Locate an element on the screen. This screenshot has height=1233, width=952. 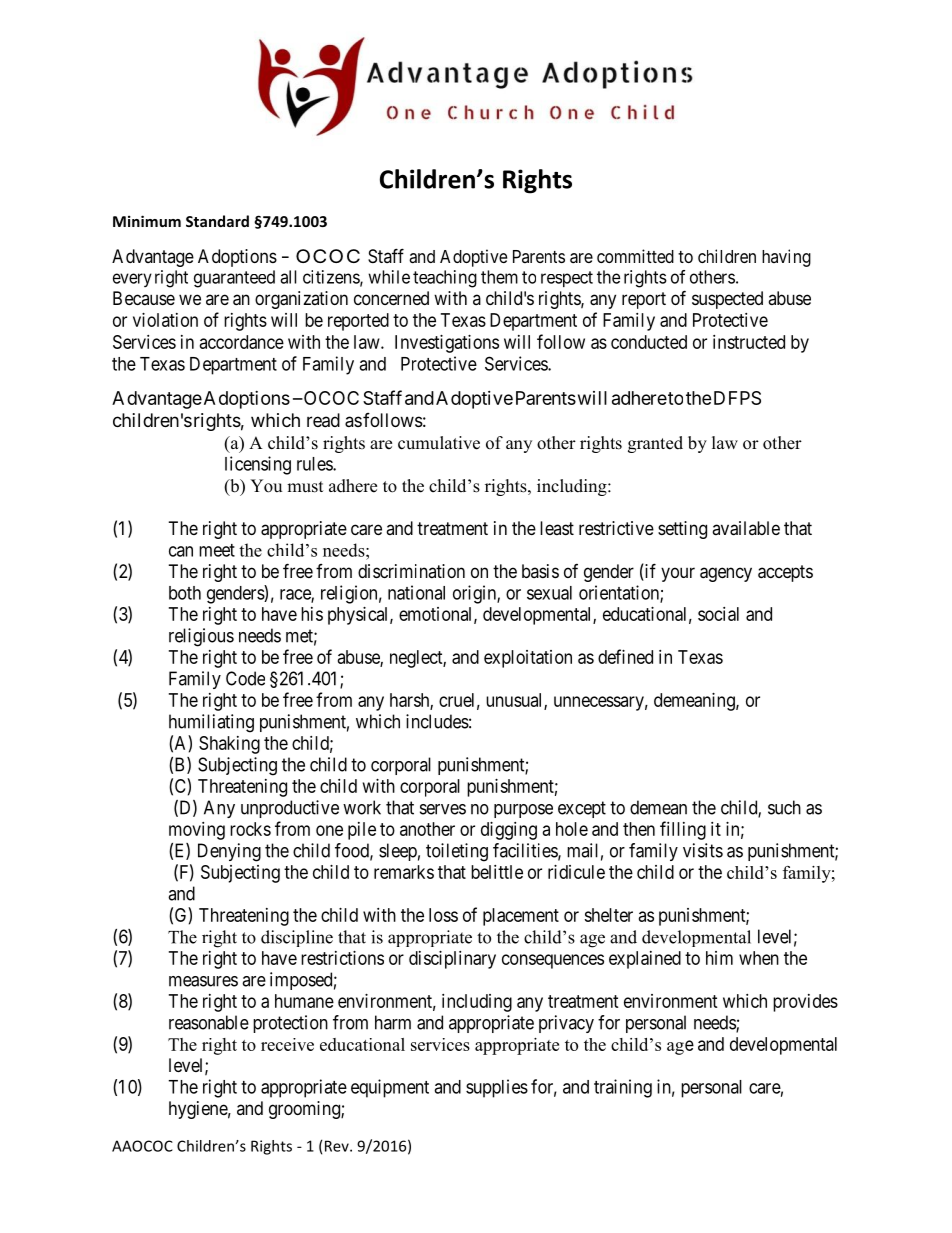
Standard is located at coordinates (217, 221).
